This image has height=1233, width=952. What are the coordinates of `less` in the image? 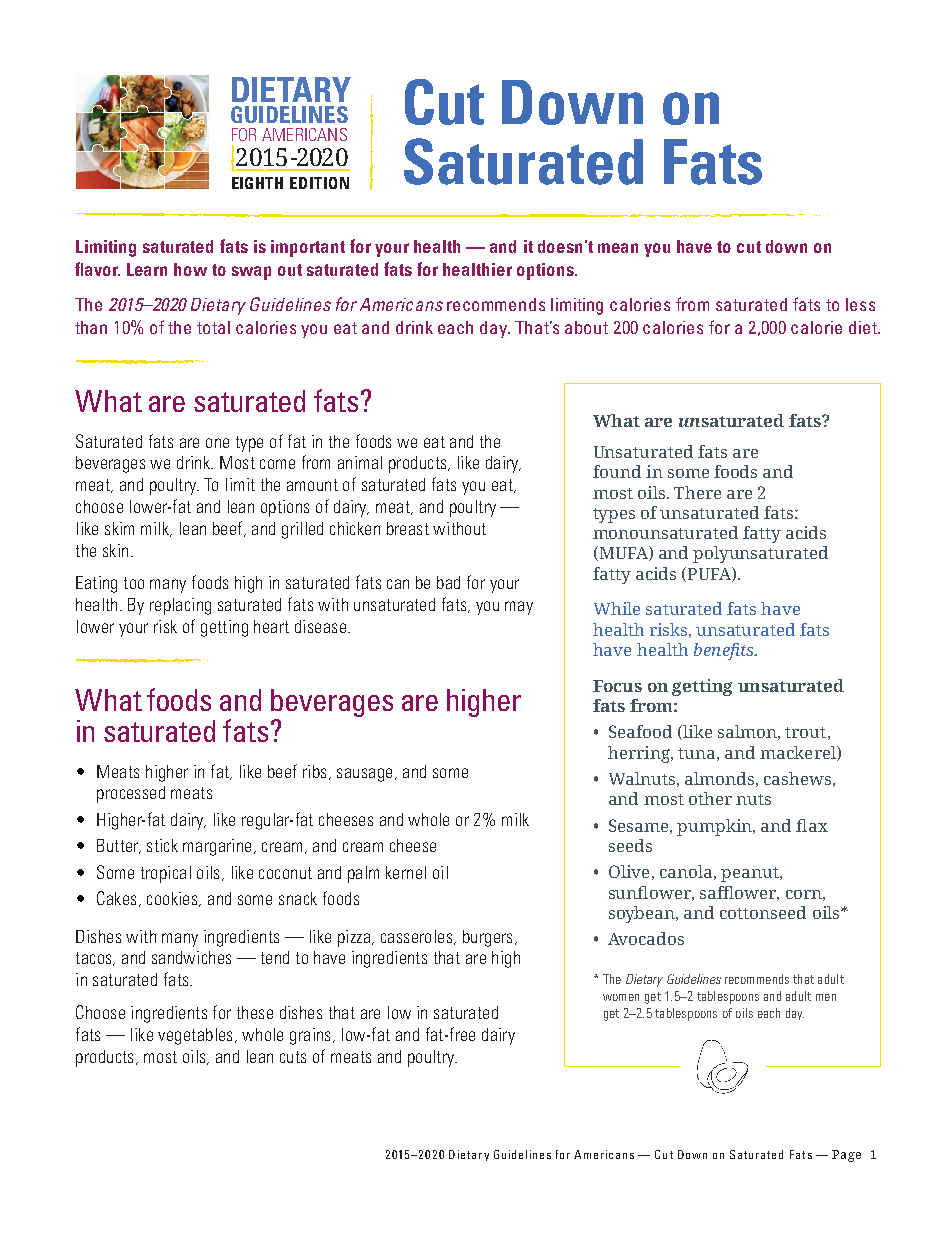 It's located at (860, 304).
